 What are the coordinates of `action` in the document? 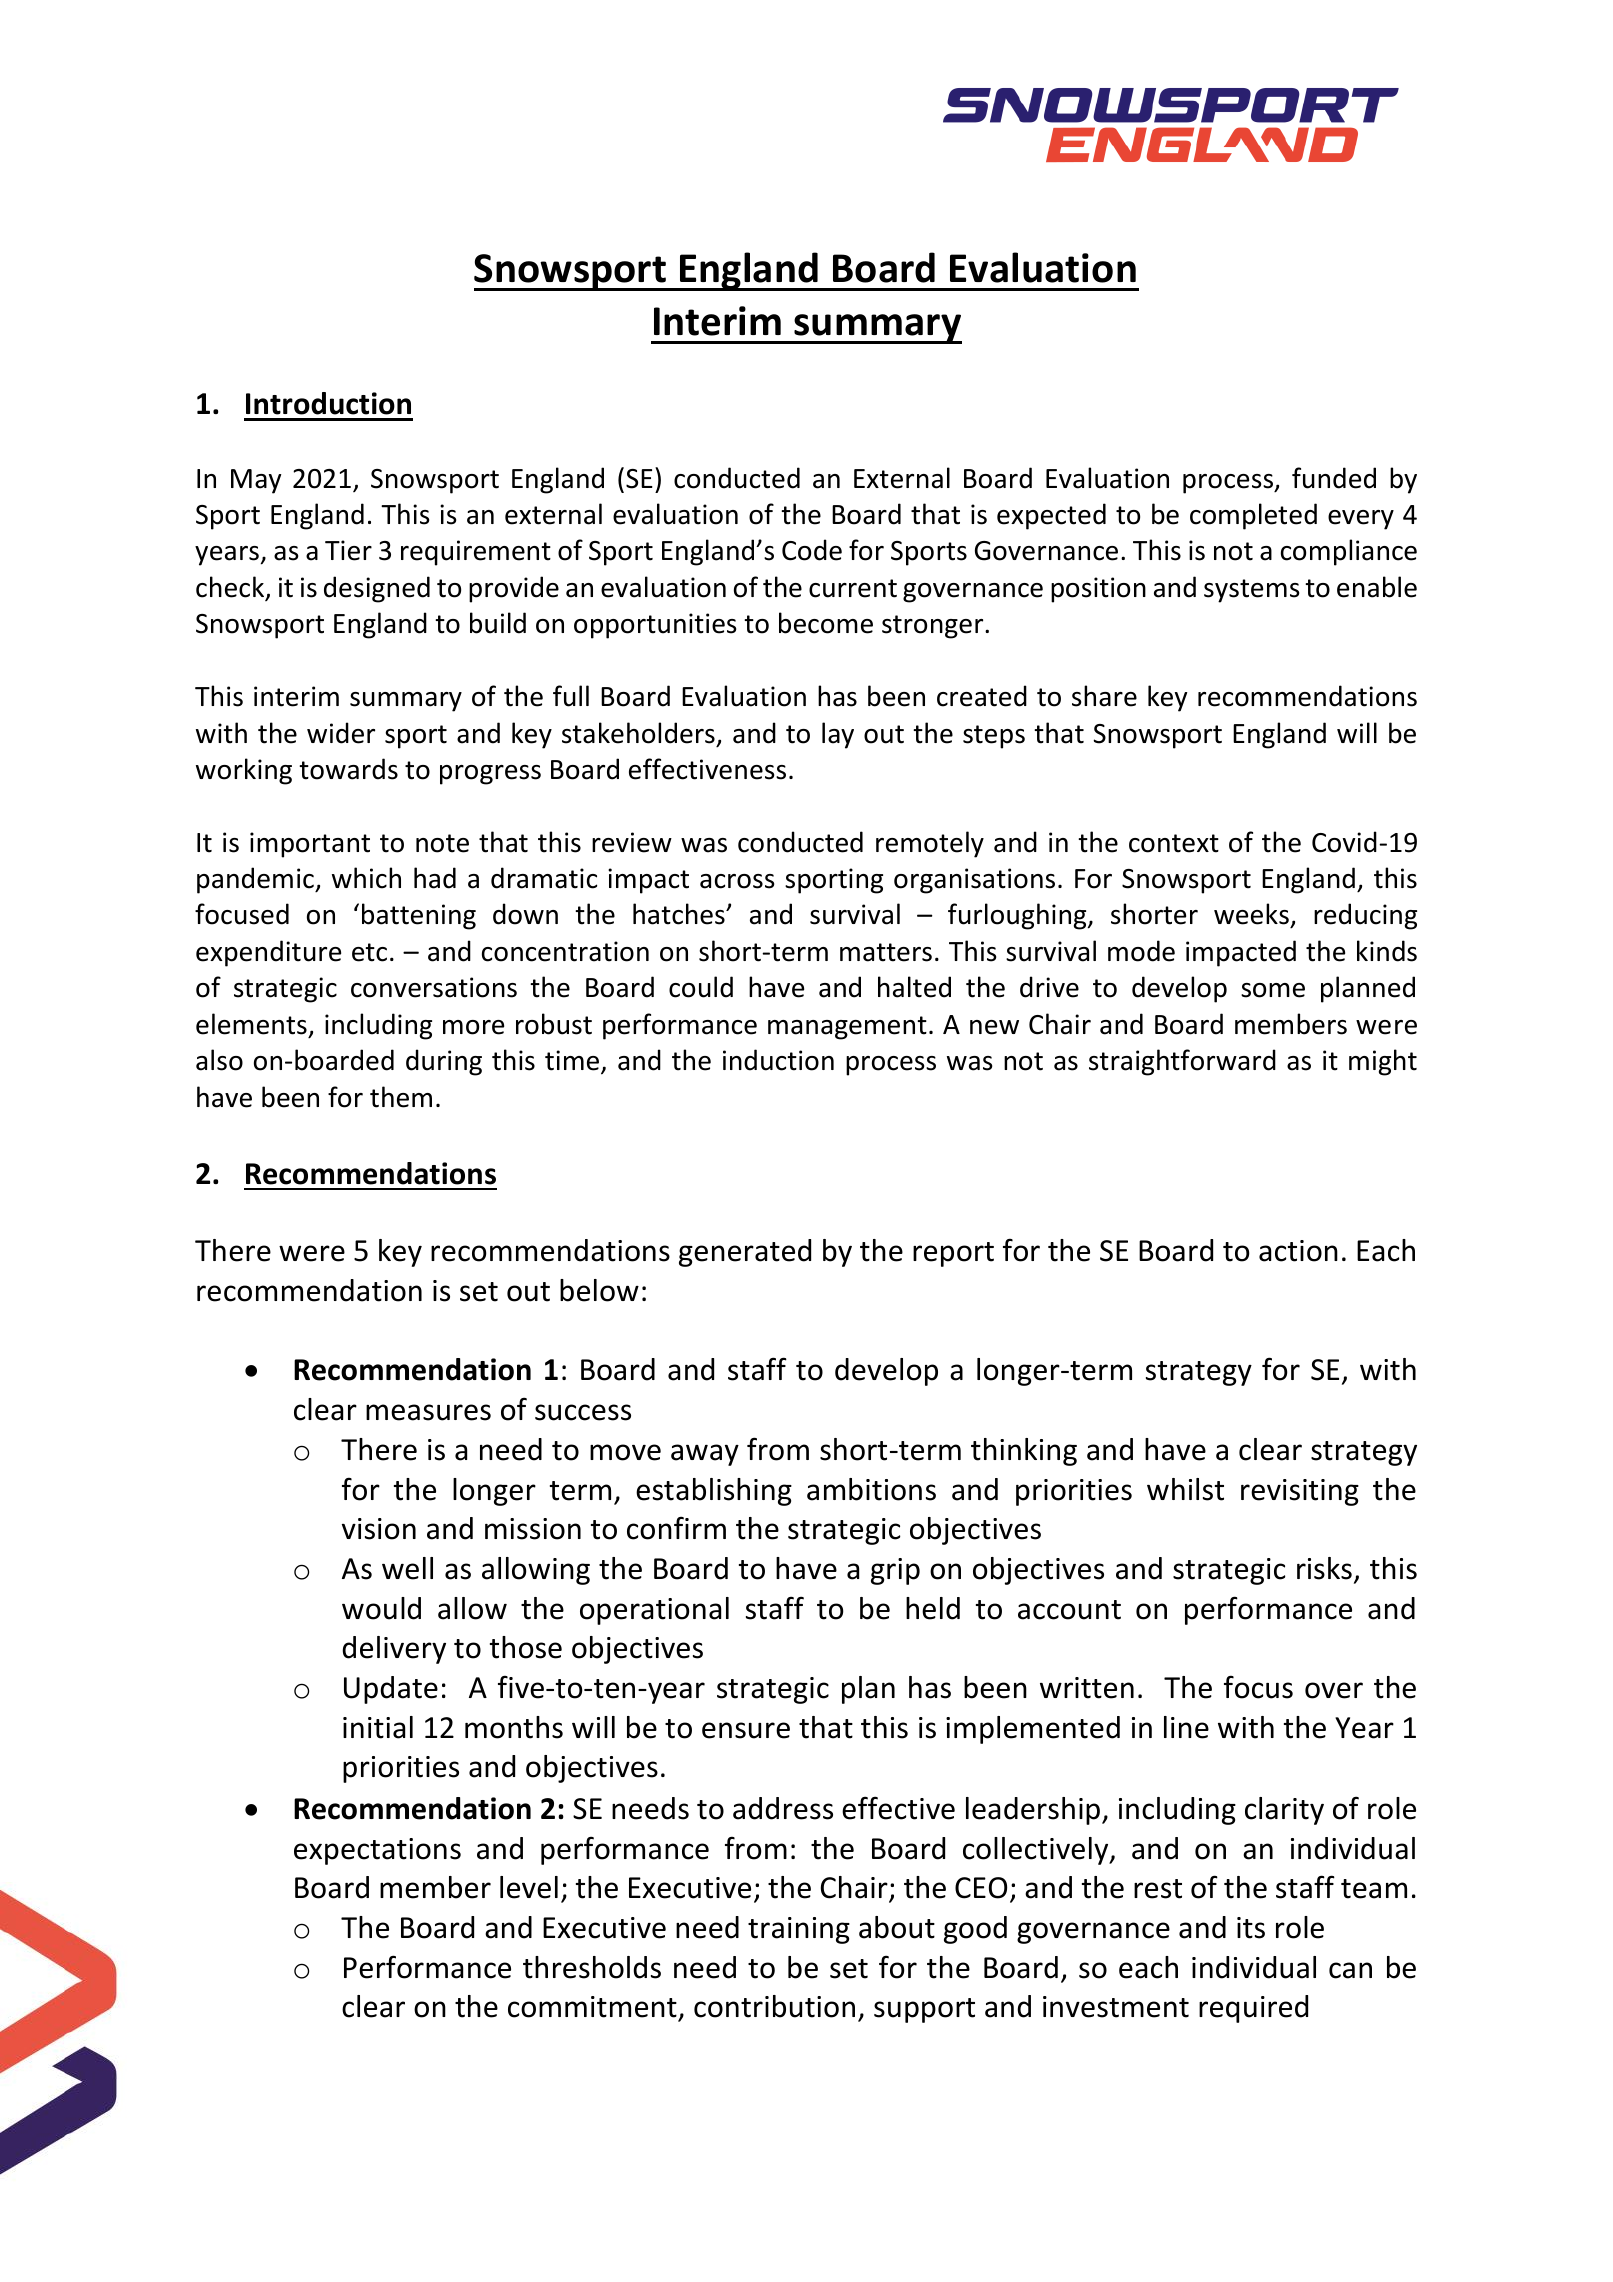 It's located at (1298, 1251).
